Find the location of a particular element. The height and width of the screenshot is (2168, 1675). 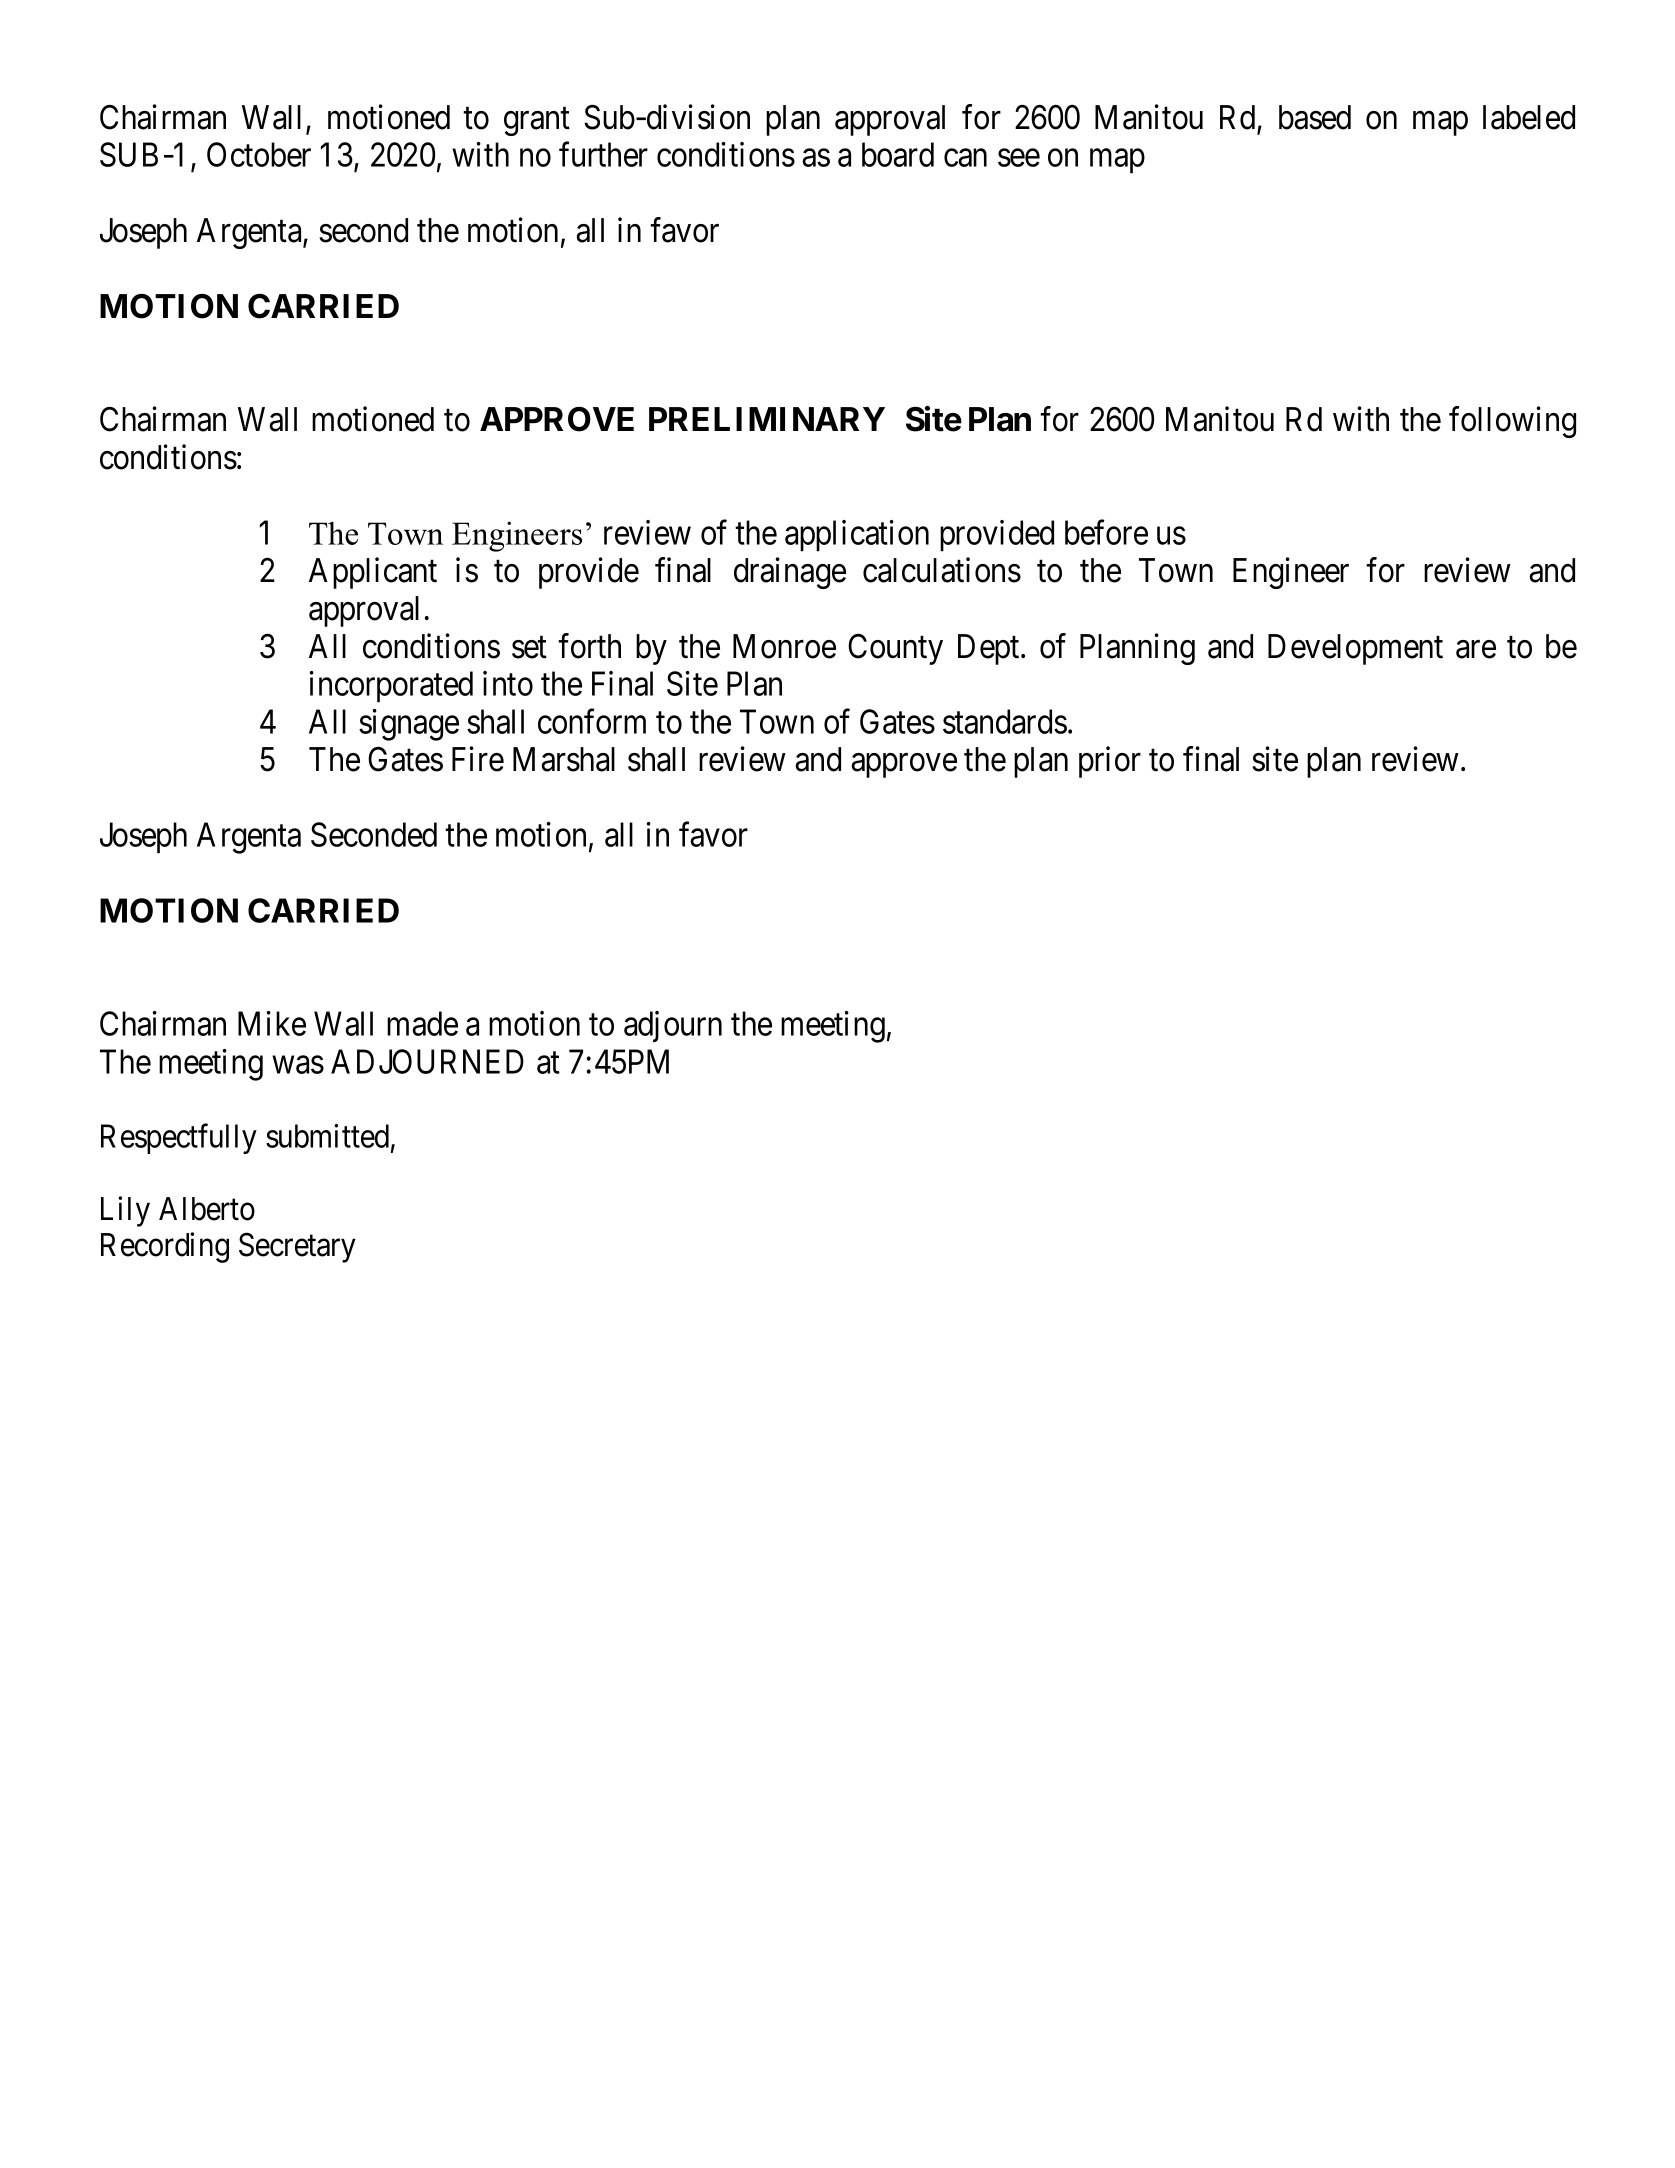

based is located at coordinates (1315, 117).
